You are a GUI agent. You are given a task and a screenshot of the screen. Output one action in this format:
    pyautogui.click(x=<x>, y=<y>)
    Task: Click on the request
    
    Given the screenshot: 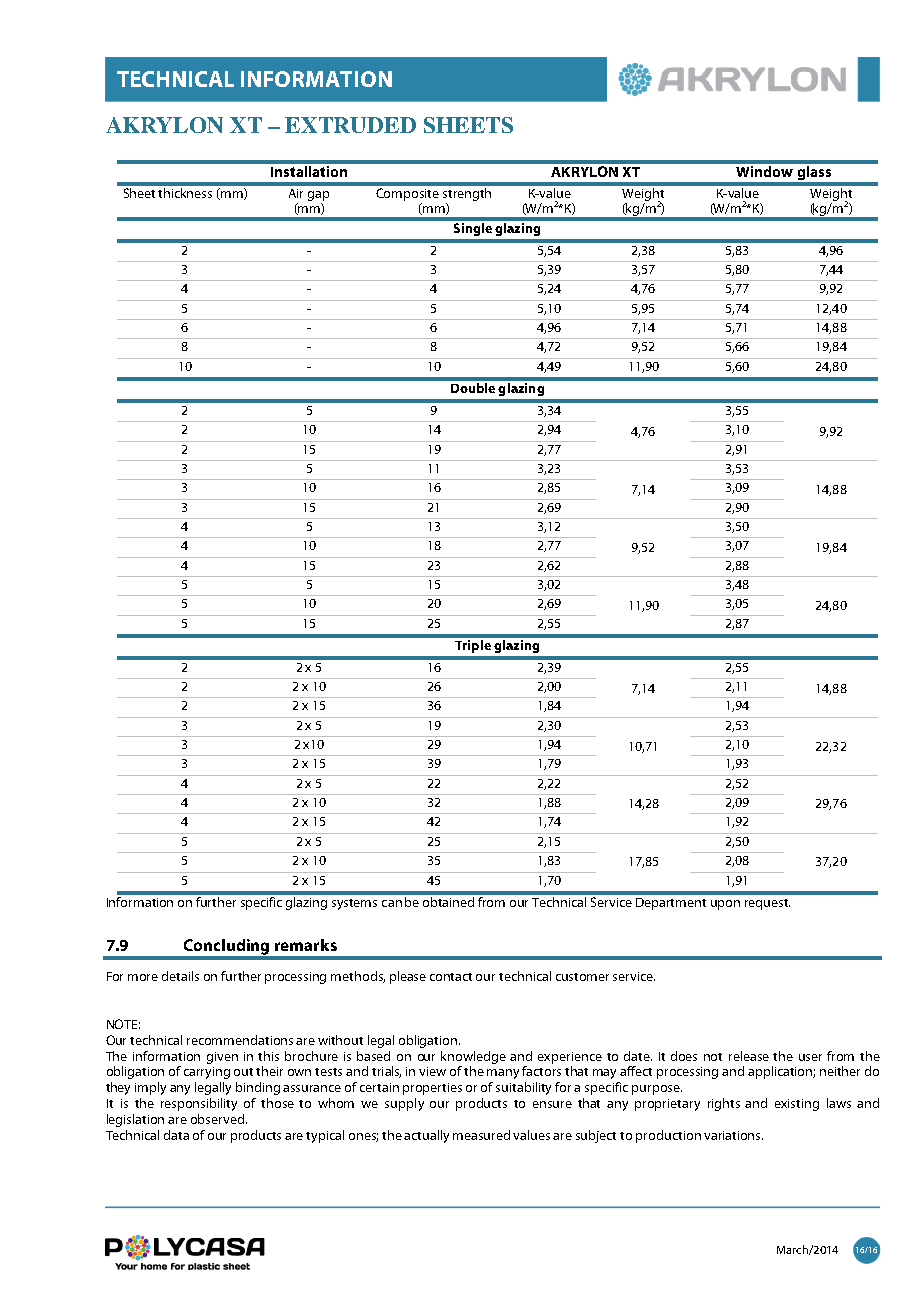 What is the action you would take?
    pyautogui.click(x=767, y=904)
